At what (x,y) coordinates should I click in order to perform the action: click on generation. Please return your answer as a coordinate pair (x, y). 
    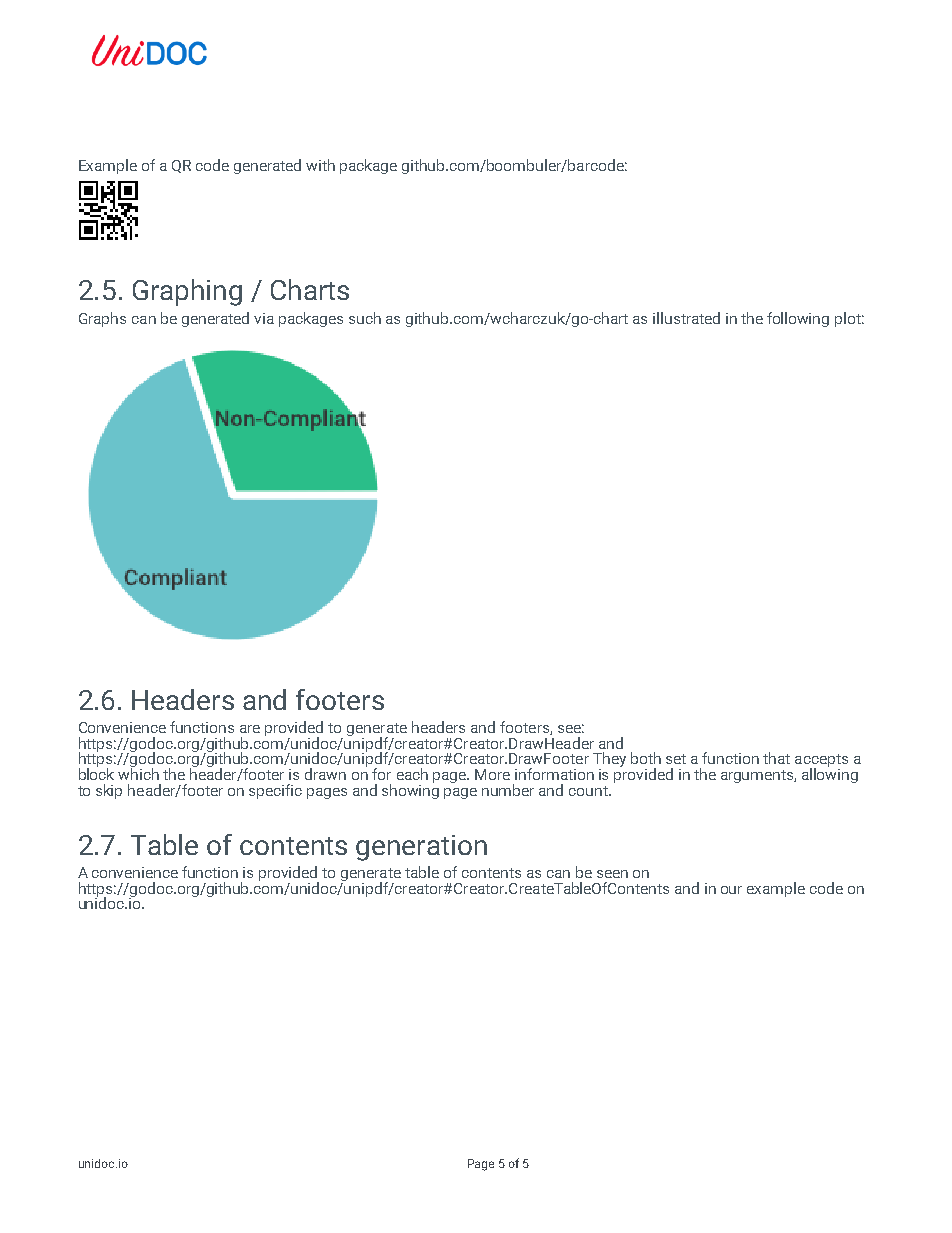
    Looking at the image, I should click on (421, 848).
